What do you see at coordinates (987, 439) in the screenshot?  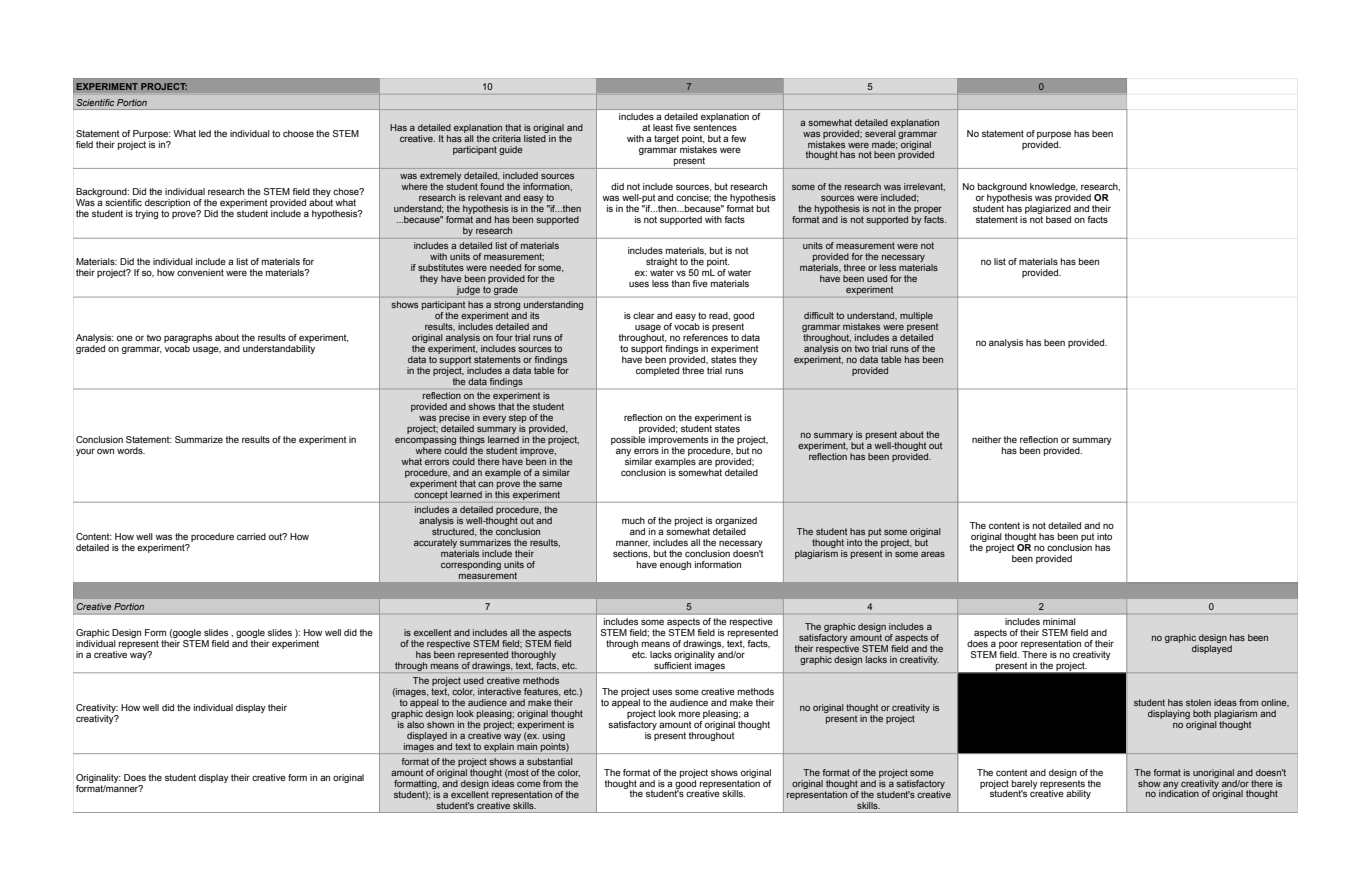 I see `neither` at bounding box center [987, 439].
